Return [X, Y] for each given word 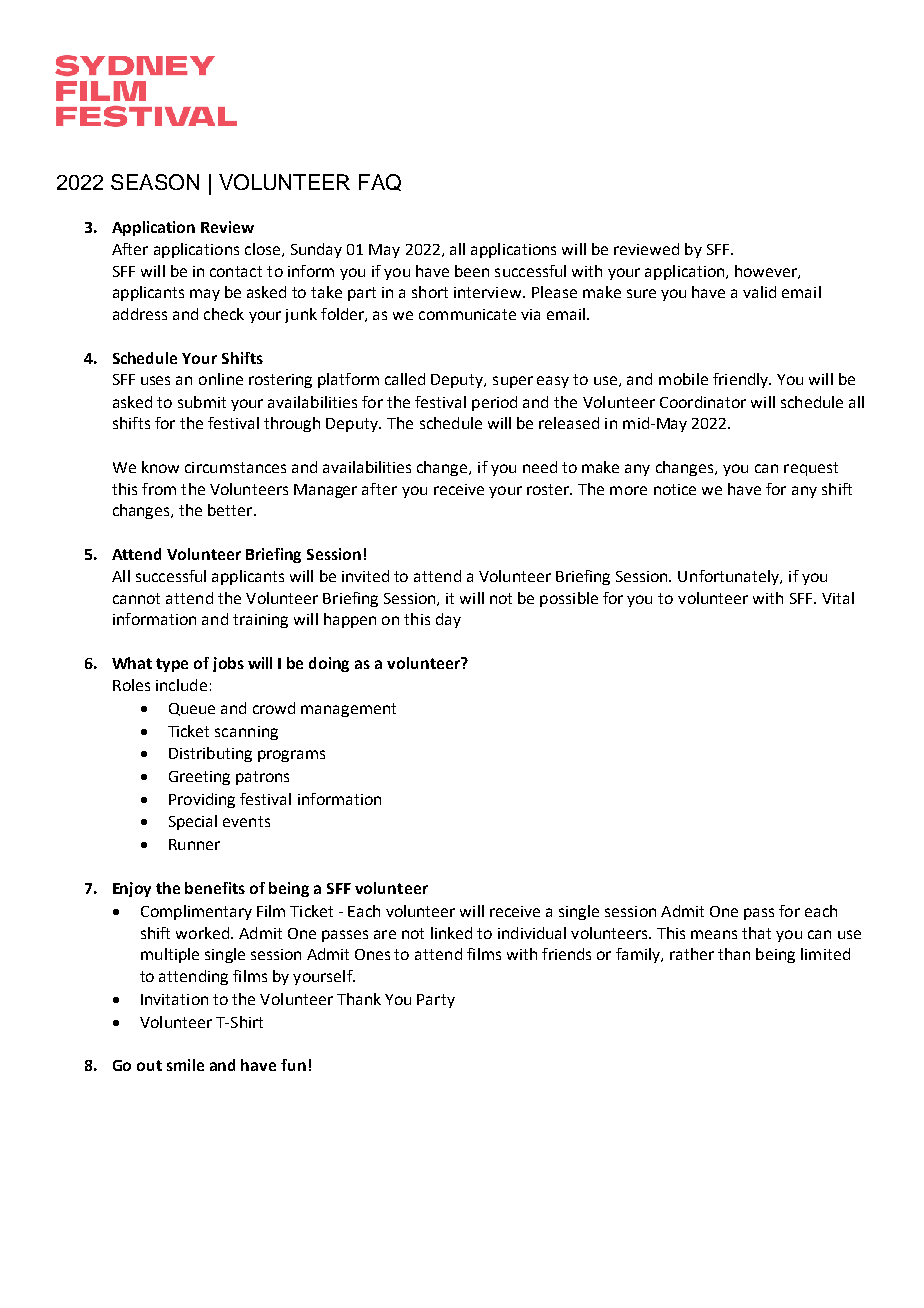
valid [759, 292]
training [260, 621]
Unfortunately [730, 577]
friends [566, 954]
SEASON [155, 182]
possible [569, 599]
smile [185, 1065]
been [472, 271]
